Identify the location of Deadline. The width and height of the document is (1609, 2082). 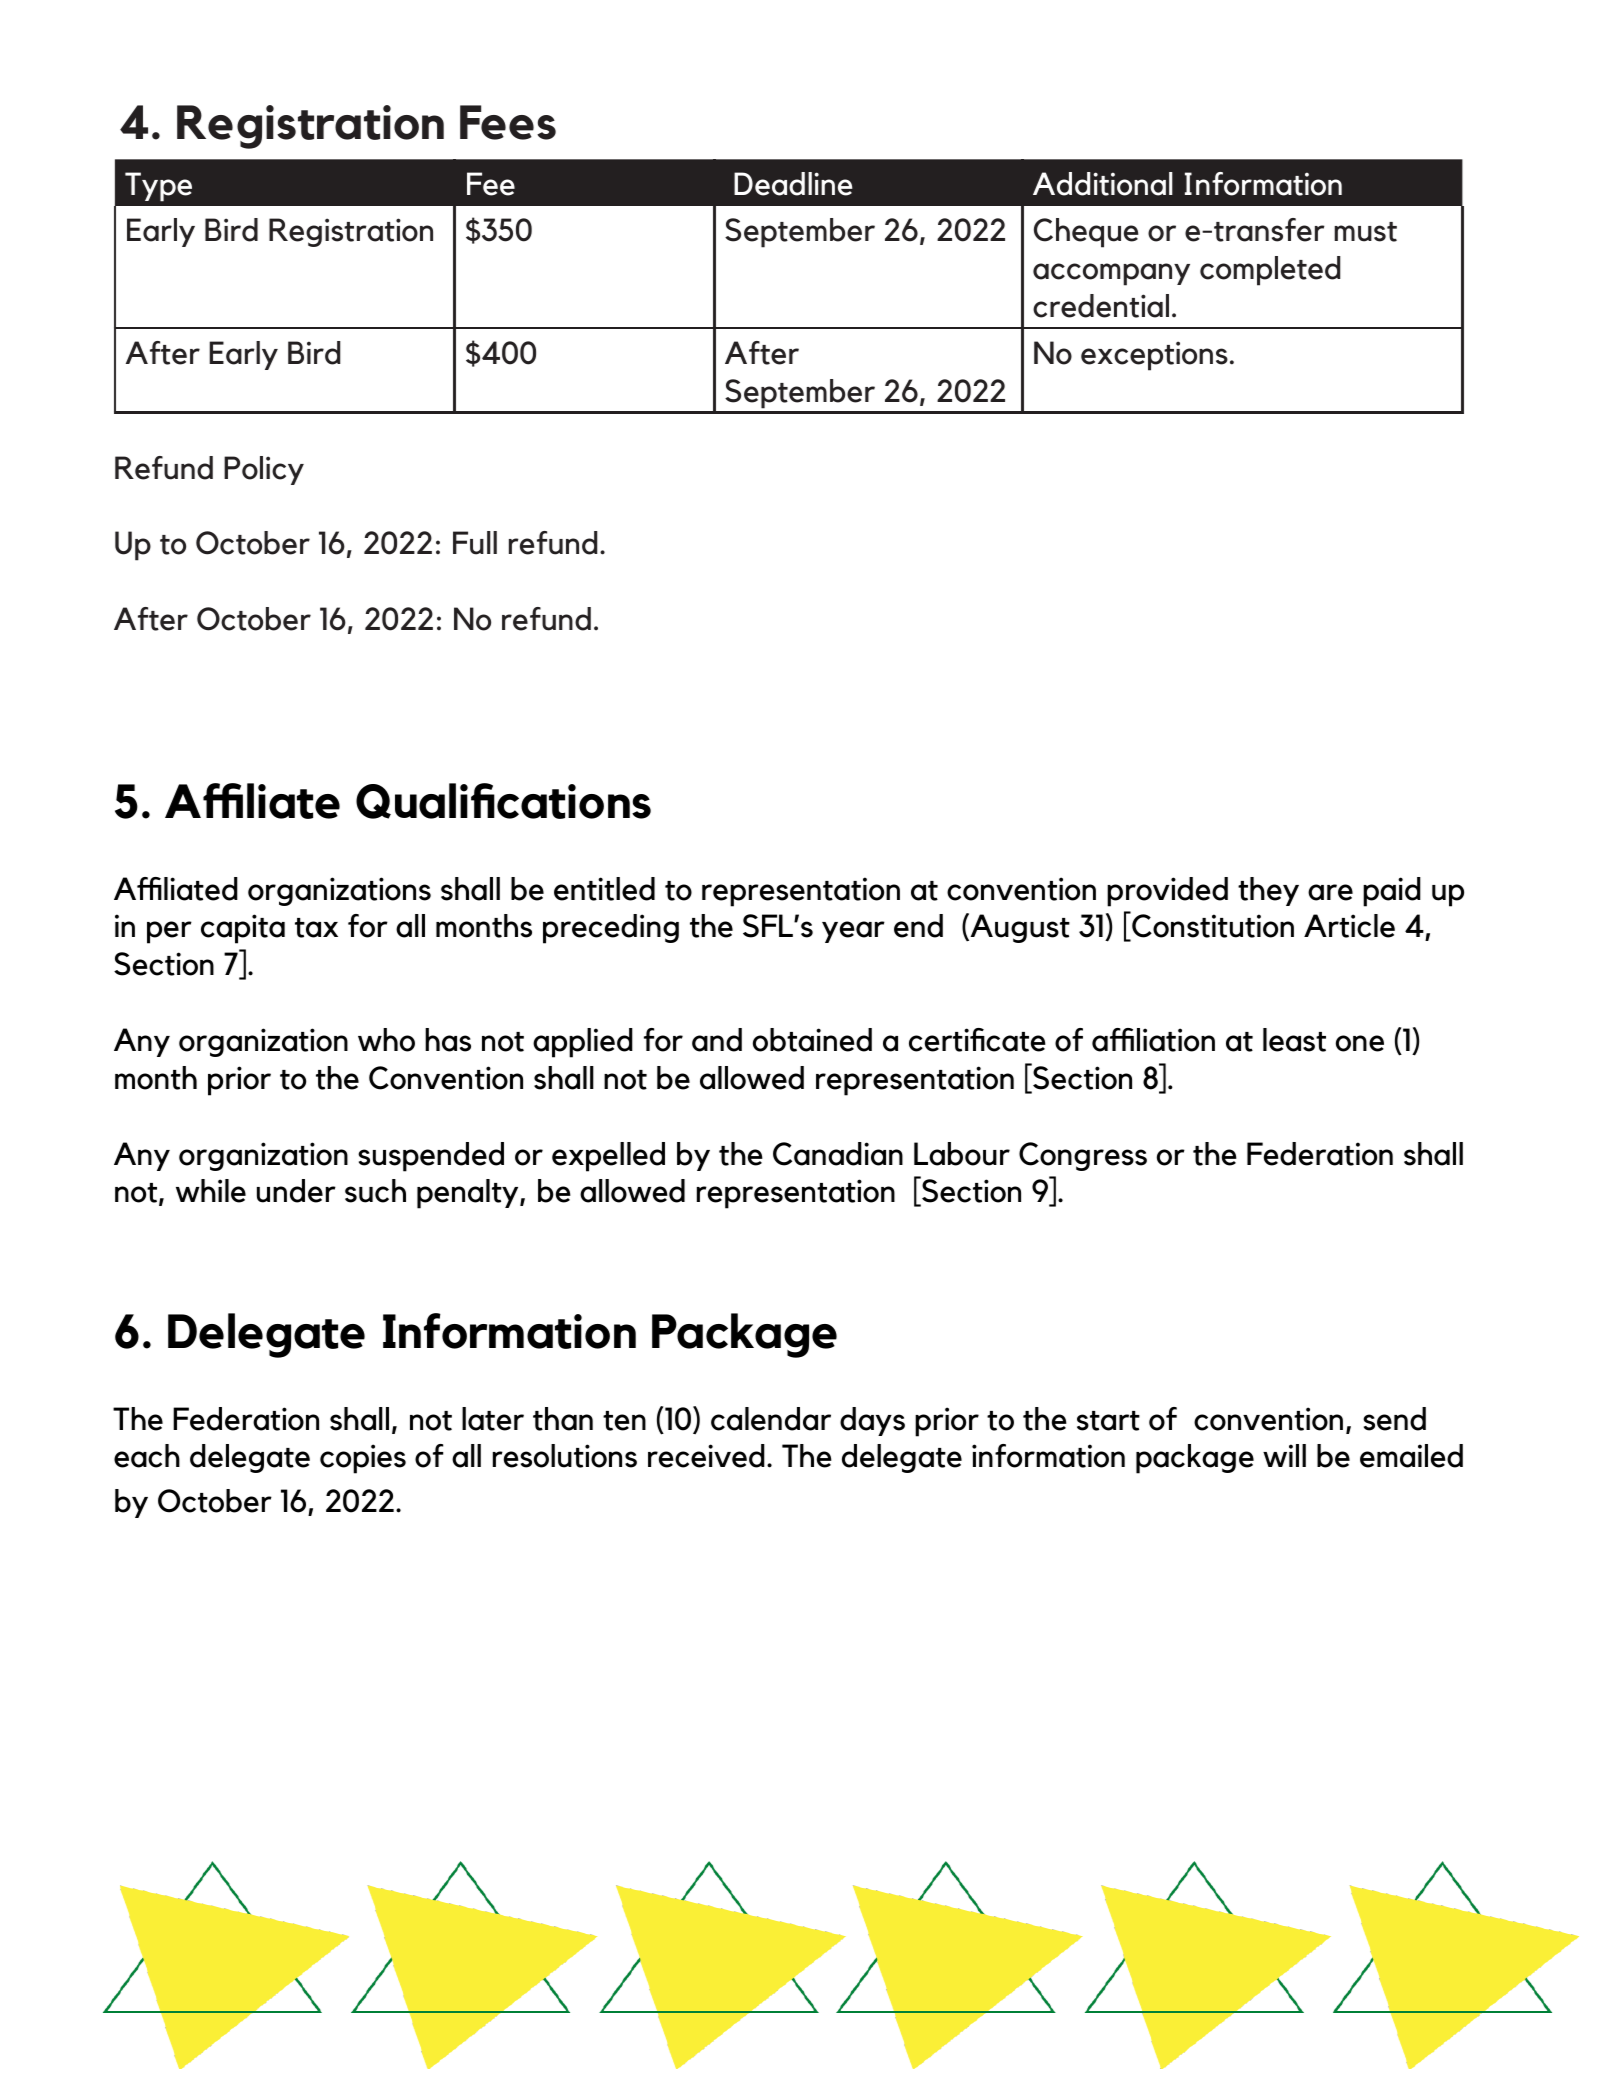
(793, 184).
